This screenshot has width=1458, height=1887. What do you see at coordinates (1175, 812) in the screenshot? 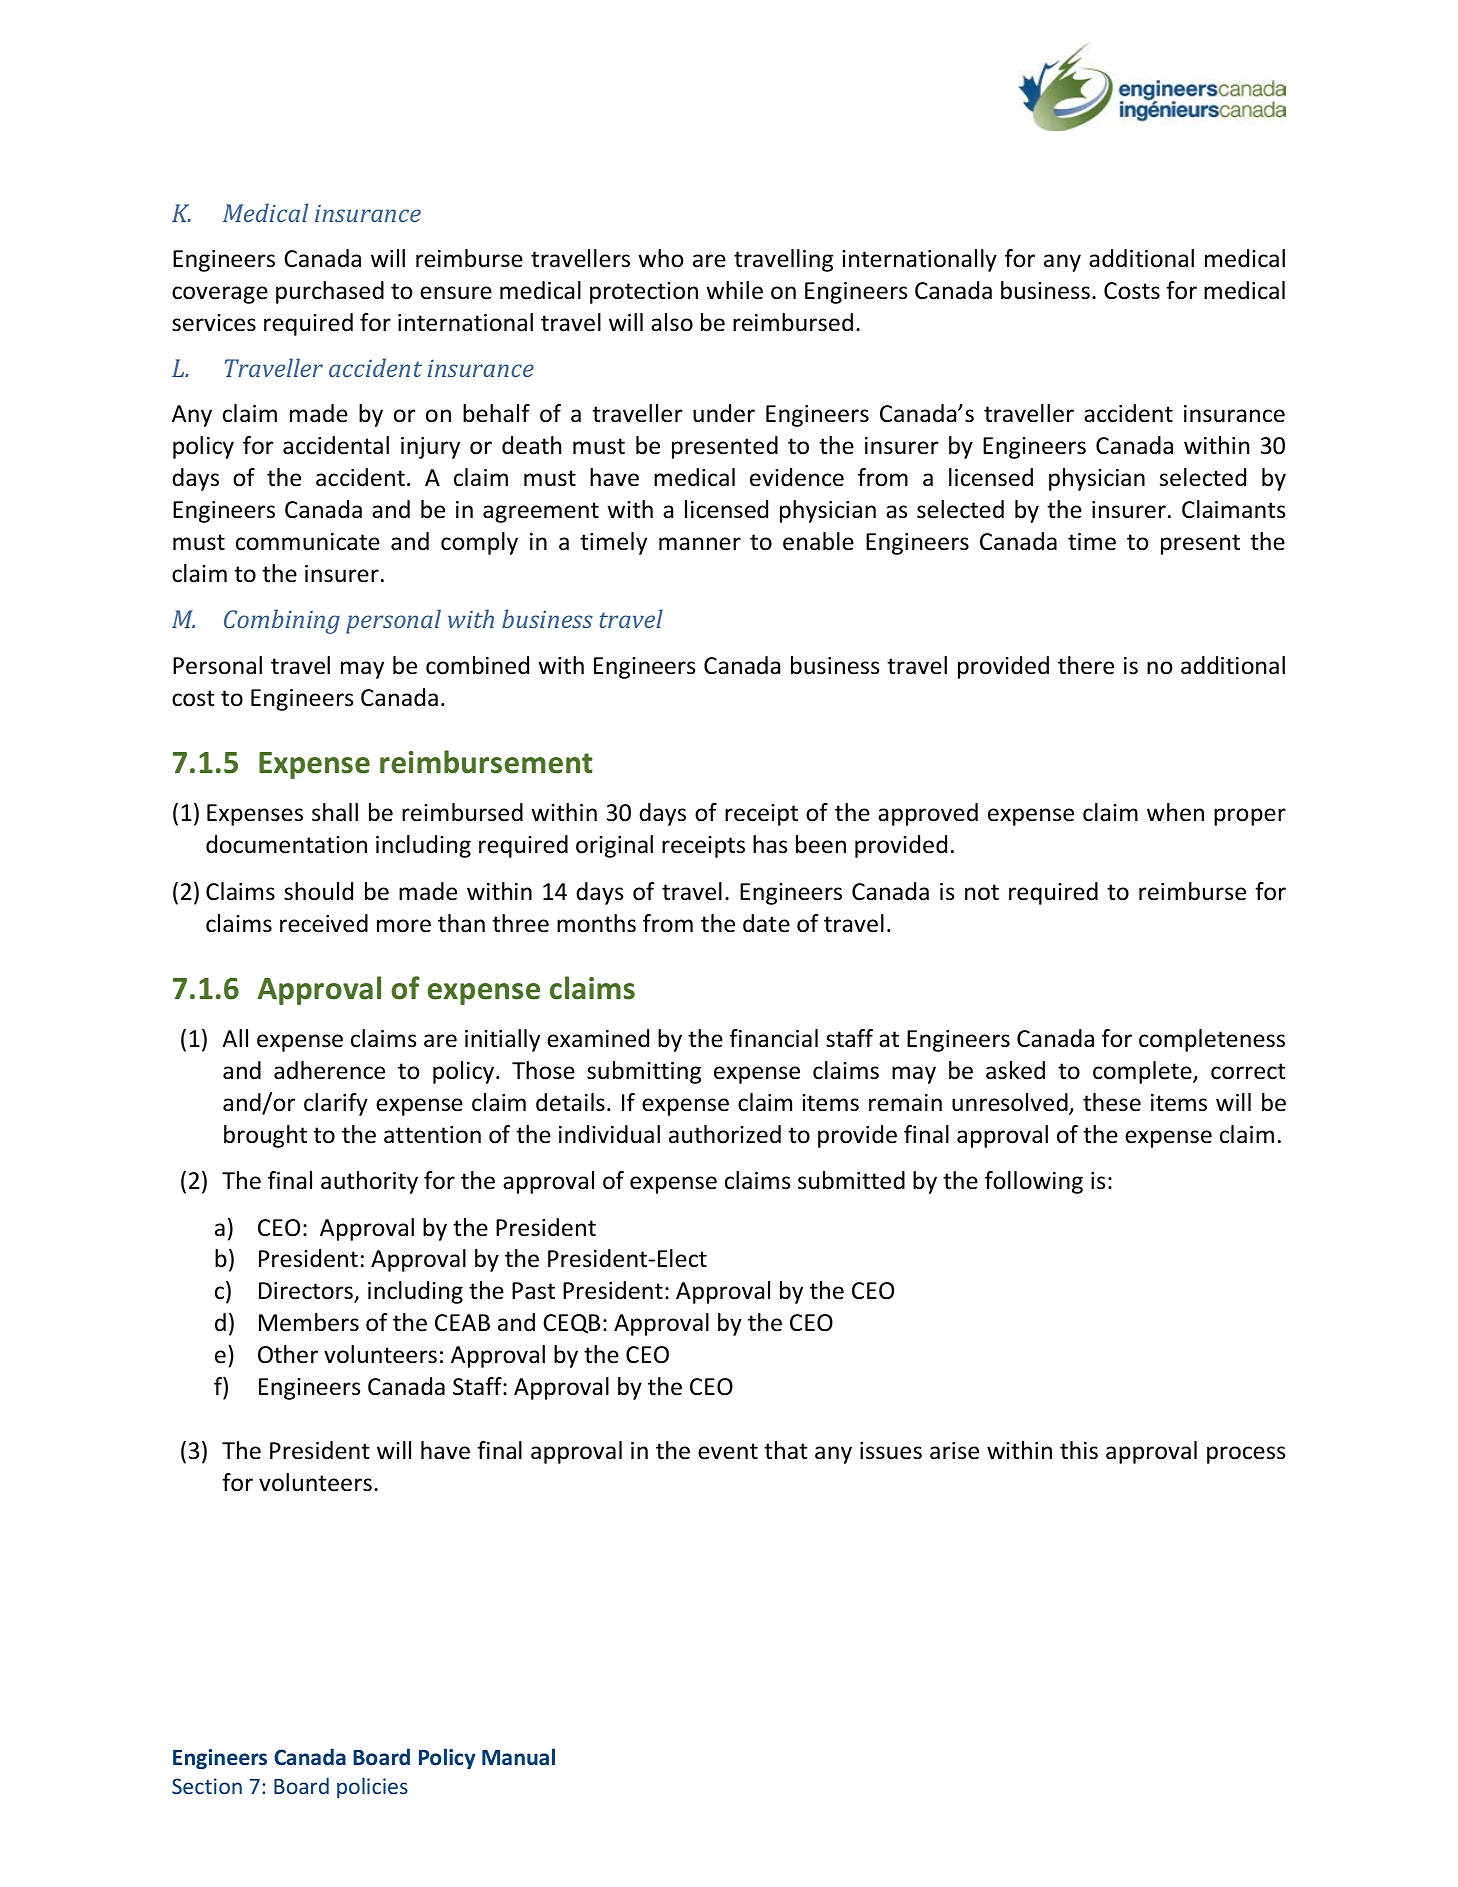
I see `when` at bounding box center [1175, 812].
